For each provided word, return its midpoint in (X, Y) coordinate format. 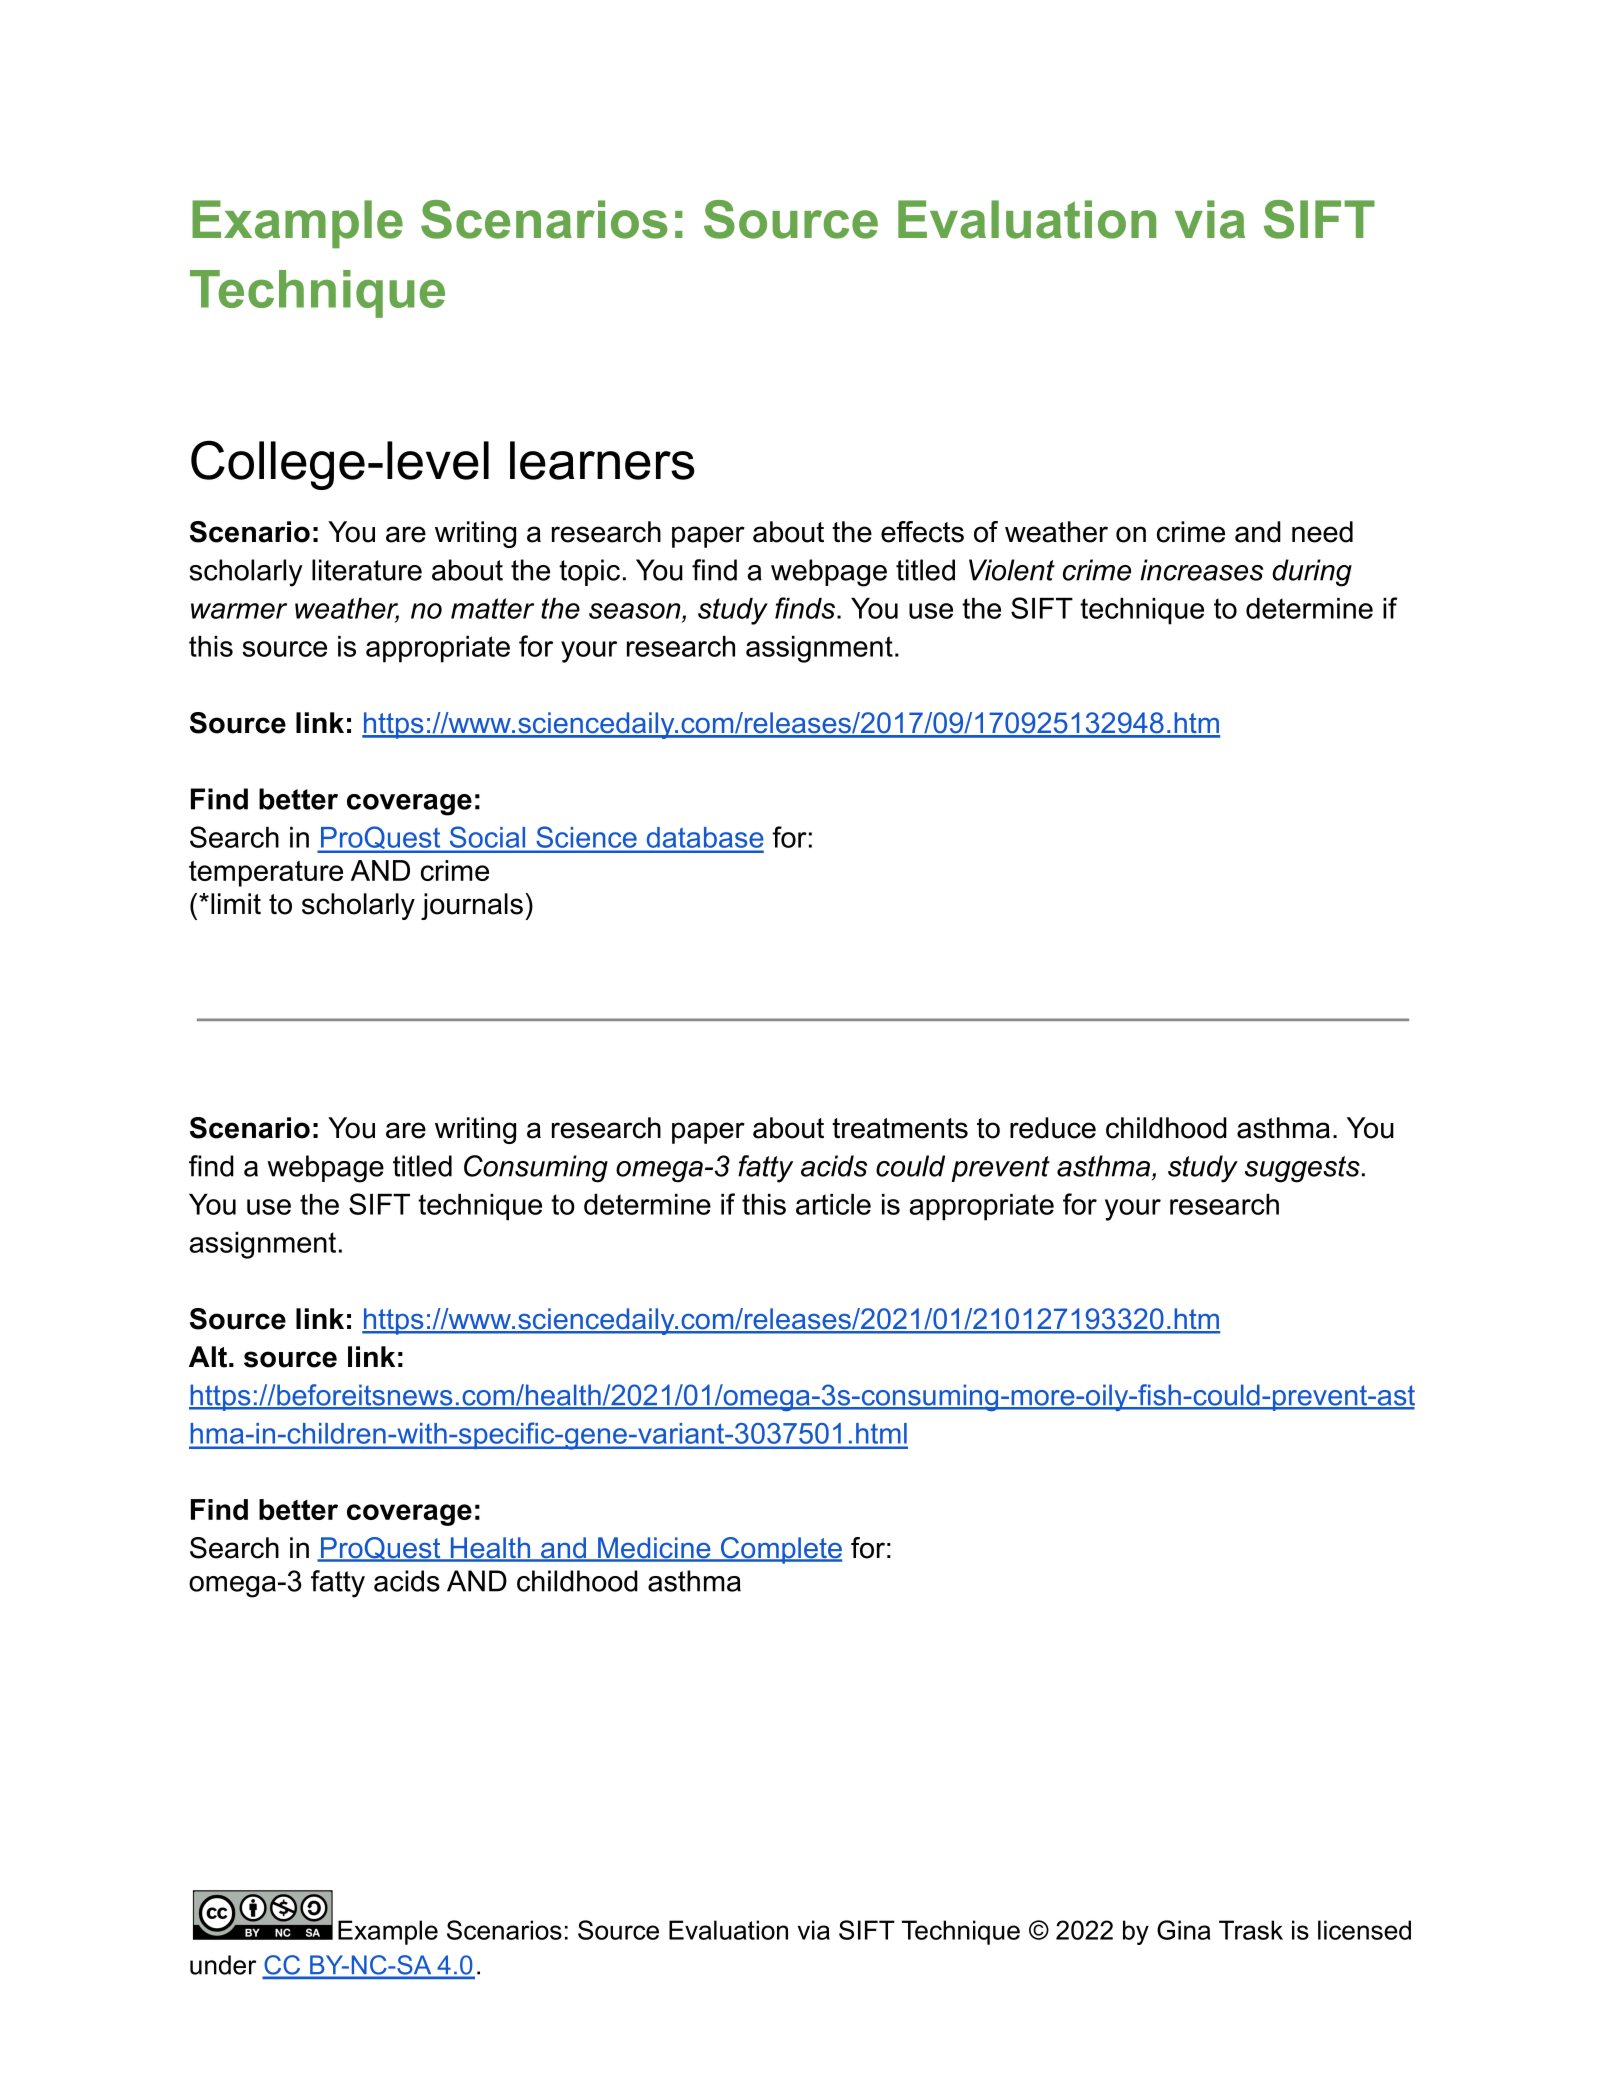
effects (922, 532)
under (223, 1965)
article (833, 1204)
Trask (1251, 1930)
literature (367, 570)
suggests (1302, 1169)
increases (1201, 570)
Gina (1183, 1930)
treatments (900, 1128)
